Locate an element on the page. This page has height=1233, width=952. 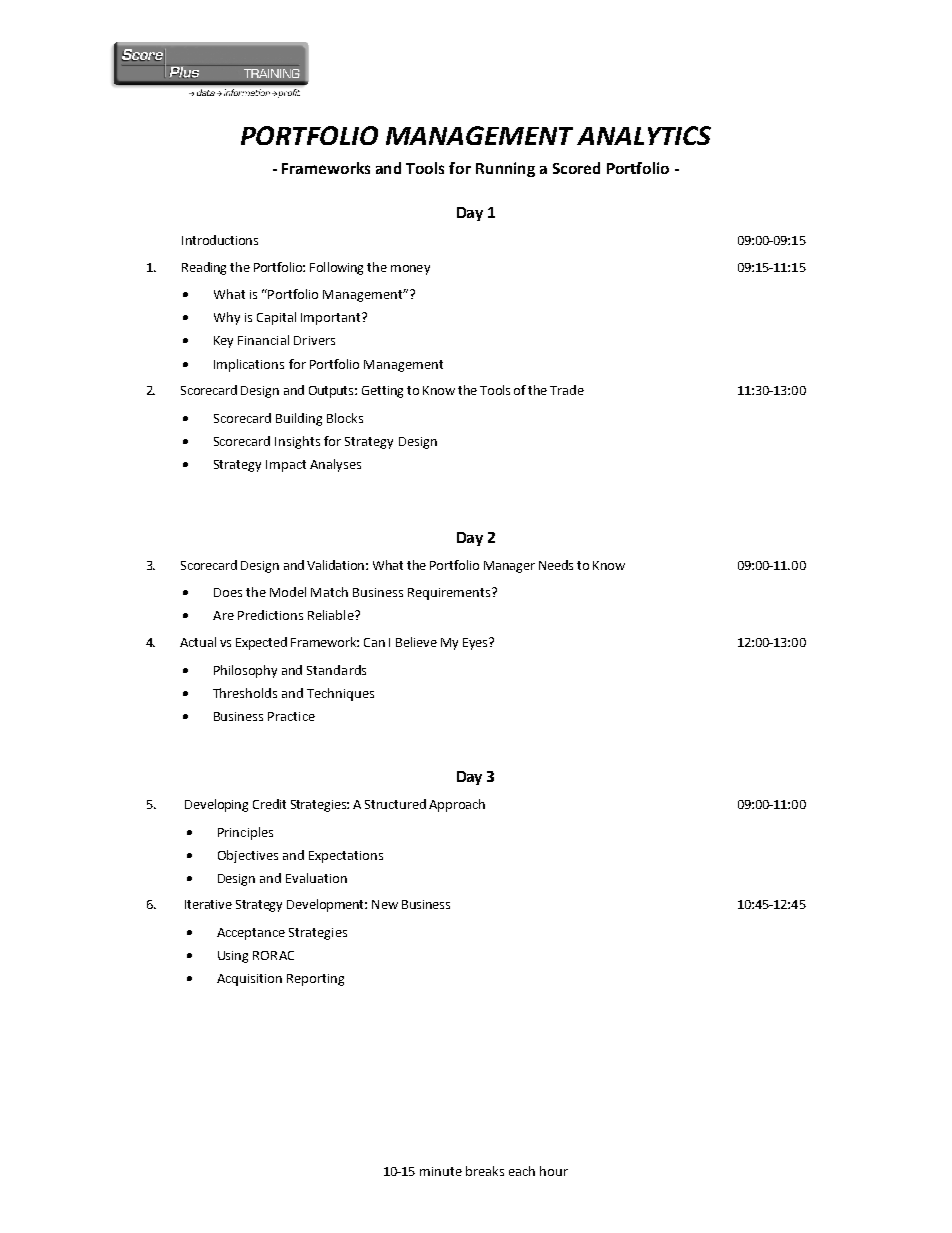
Scored is located at coordinates (576, 168).
